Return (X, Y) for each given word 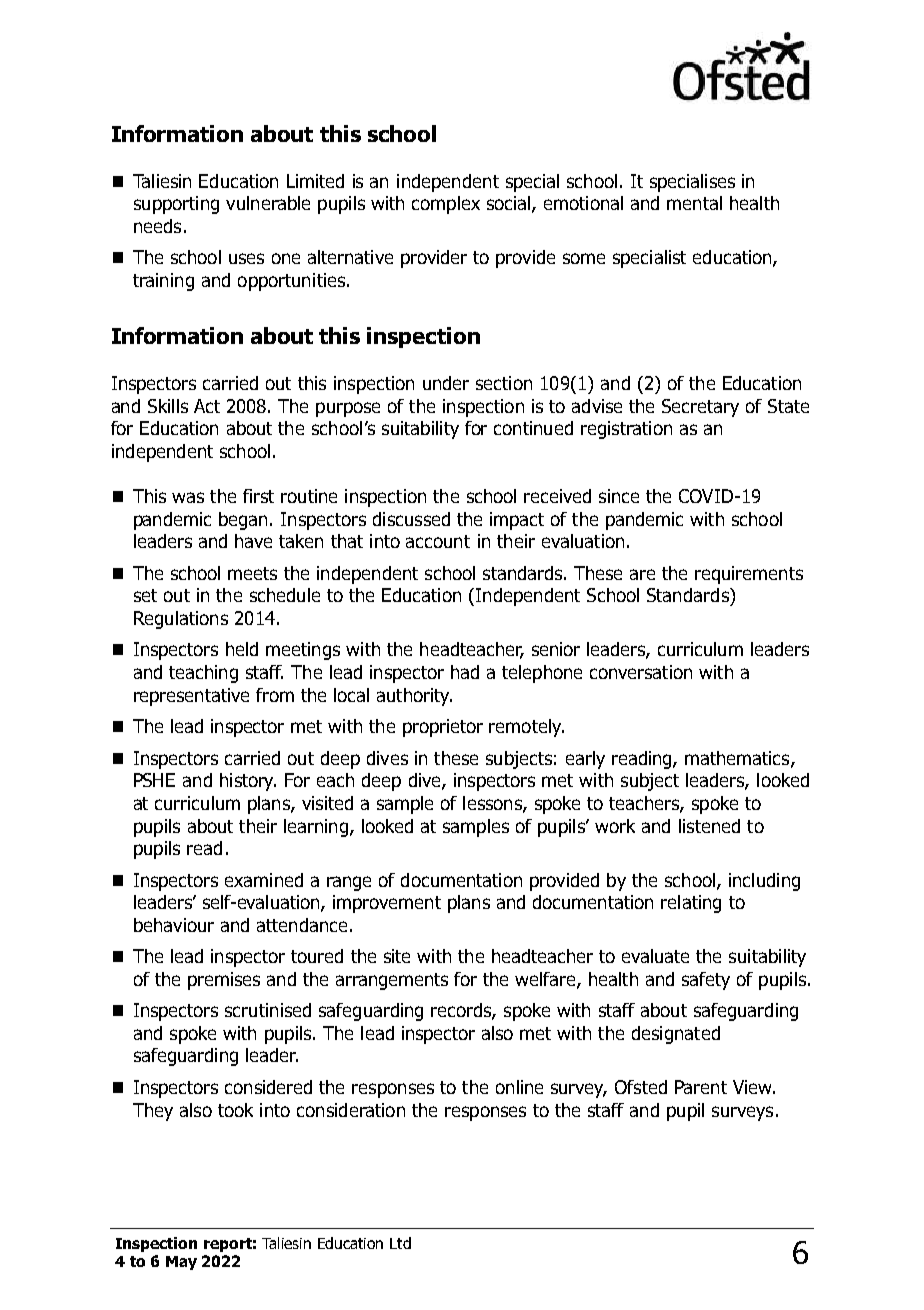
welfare (546, 980)
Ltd (400, 1243)
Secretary (700, 408)
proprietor (443, 728)
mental (694, 203)
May (181, 1263)
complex (446, 205)
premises (224, 981)
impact (517, 521)
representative (191, 697)
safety (706, 981)
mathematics (738, 759)
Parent (701, 1087)
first (258, 496)
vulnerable (268, 203)
